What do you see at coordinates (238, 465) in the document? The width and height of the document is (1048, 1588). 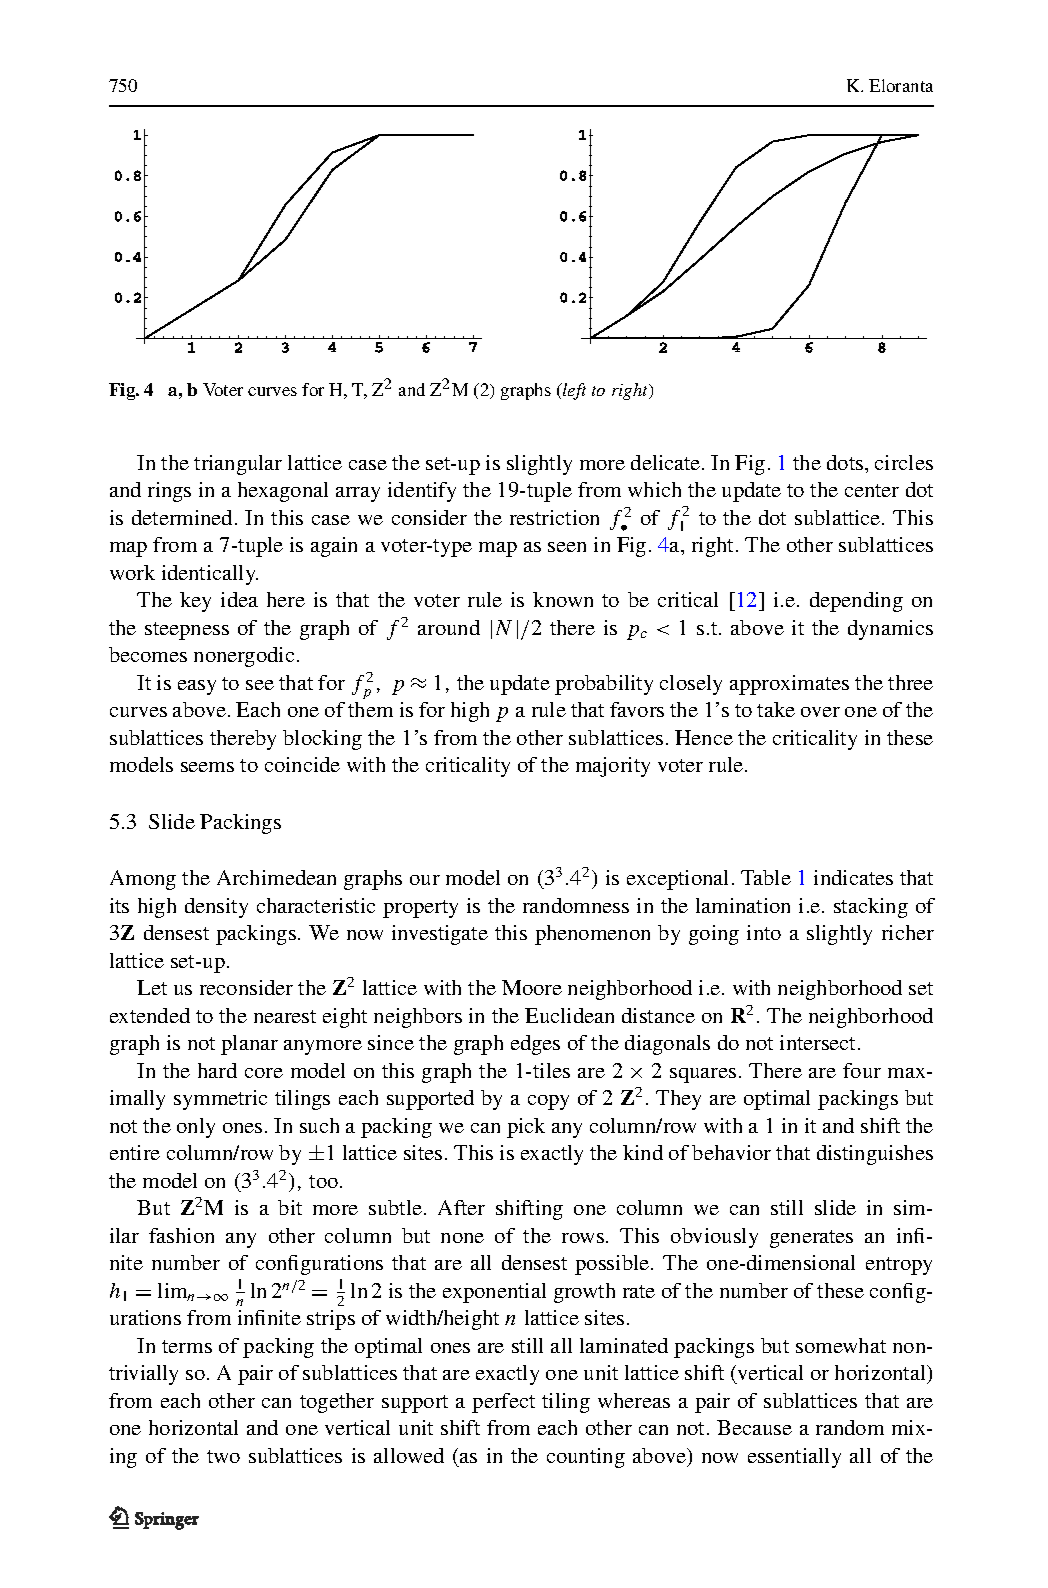 I see `triangular` at bounding box center [238, 465].
